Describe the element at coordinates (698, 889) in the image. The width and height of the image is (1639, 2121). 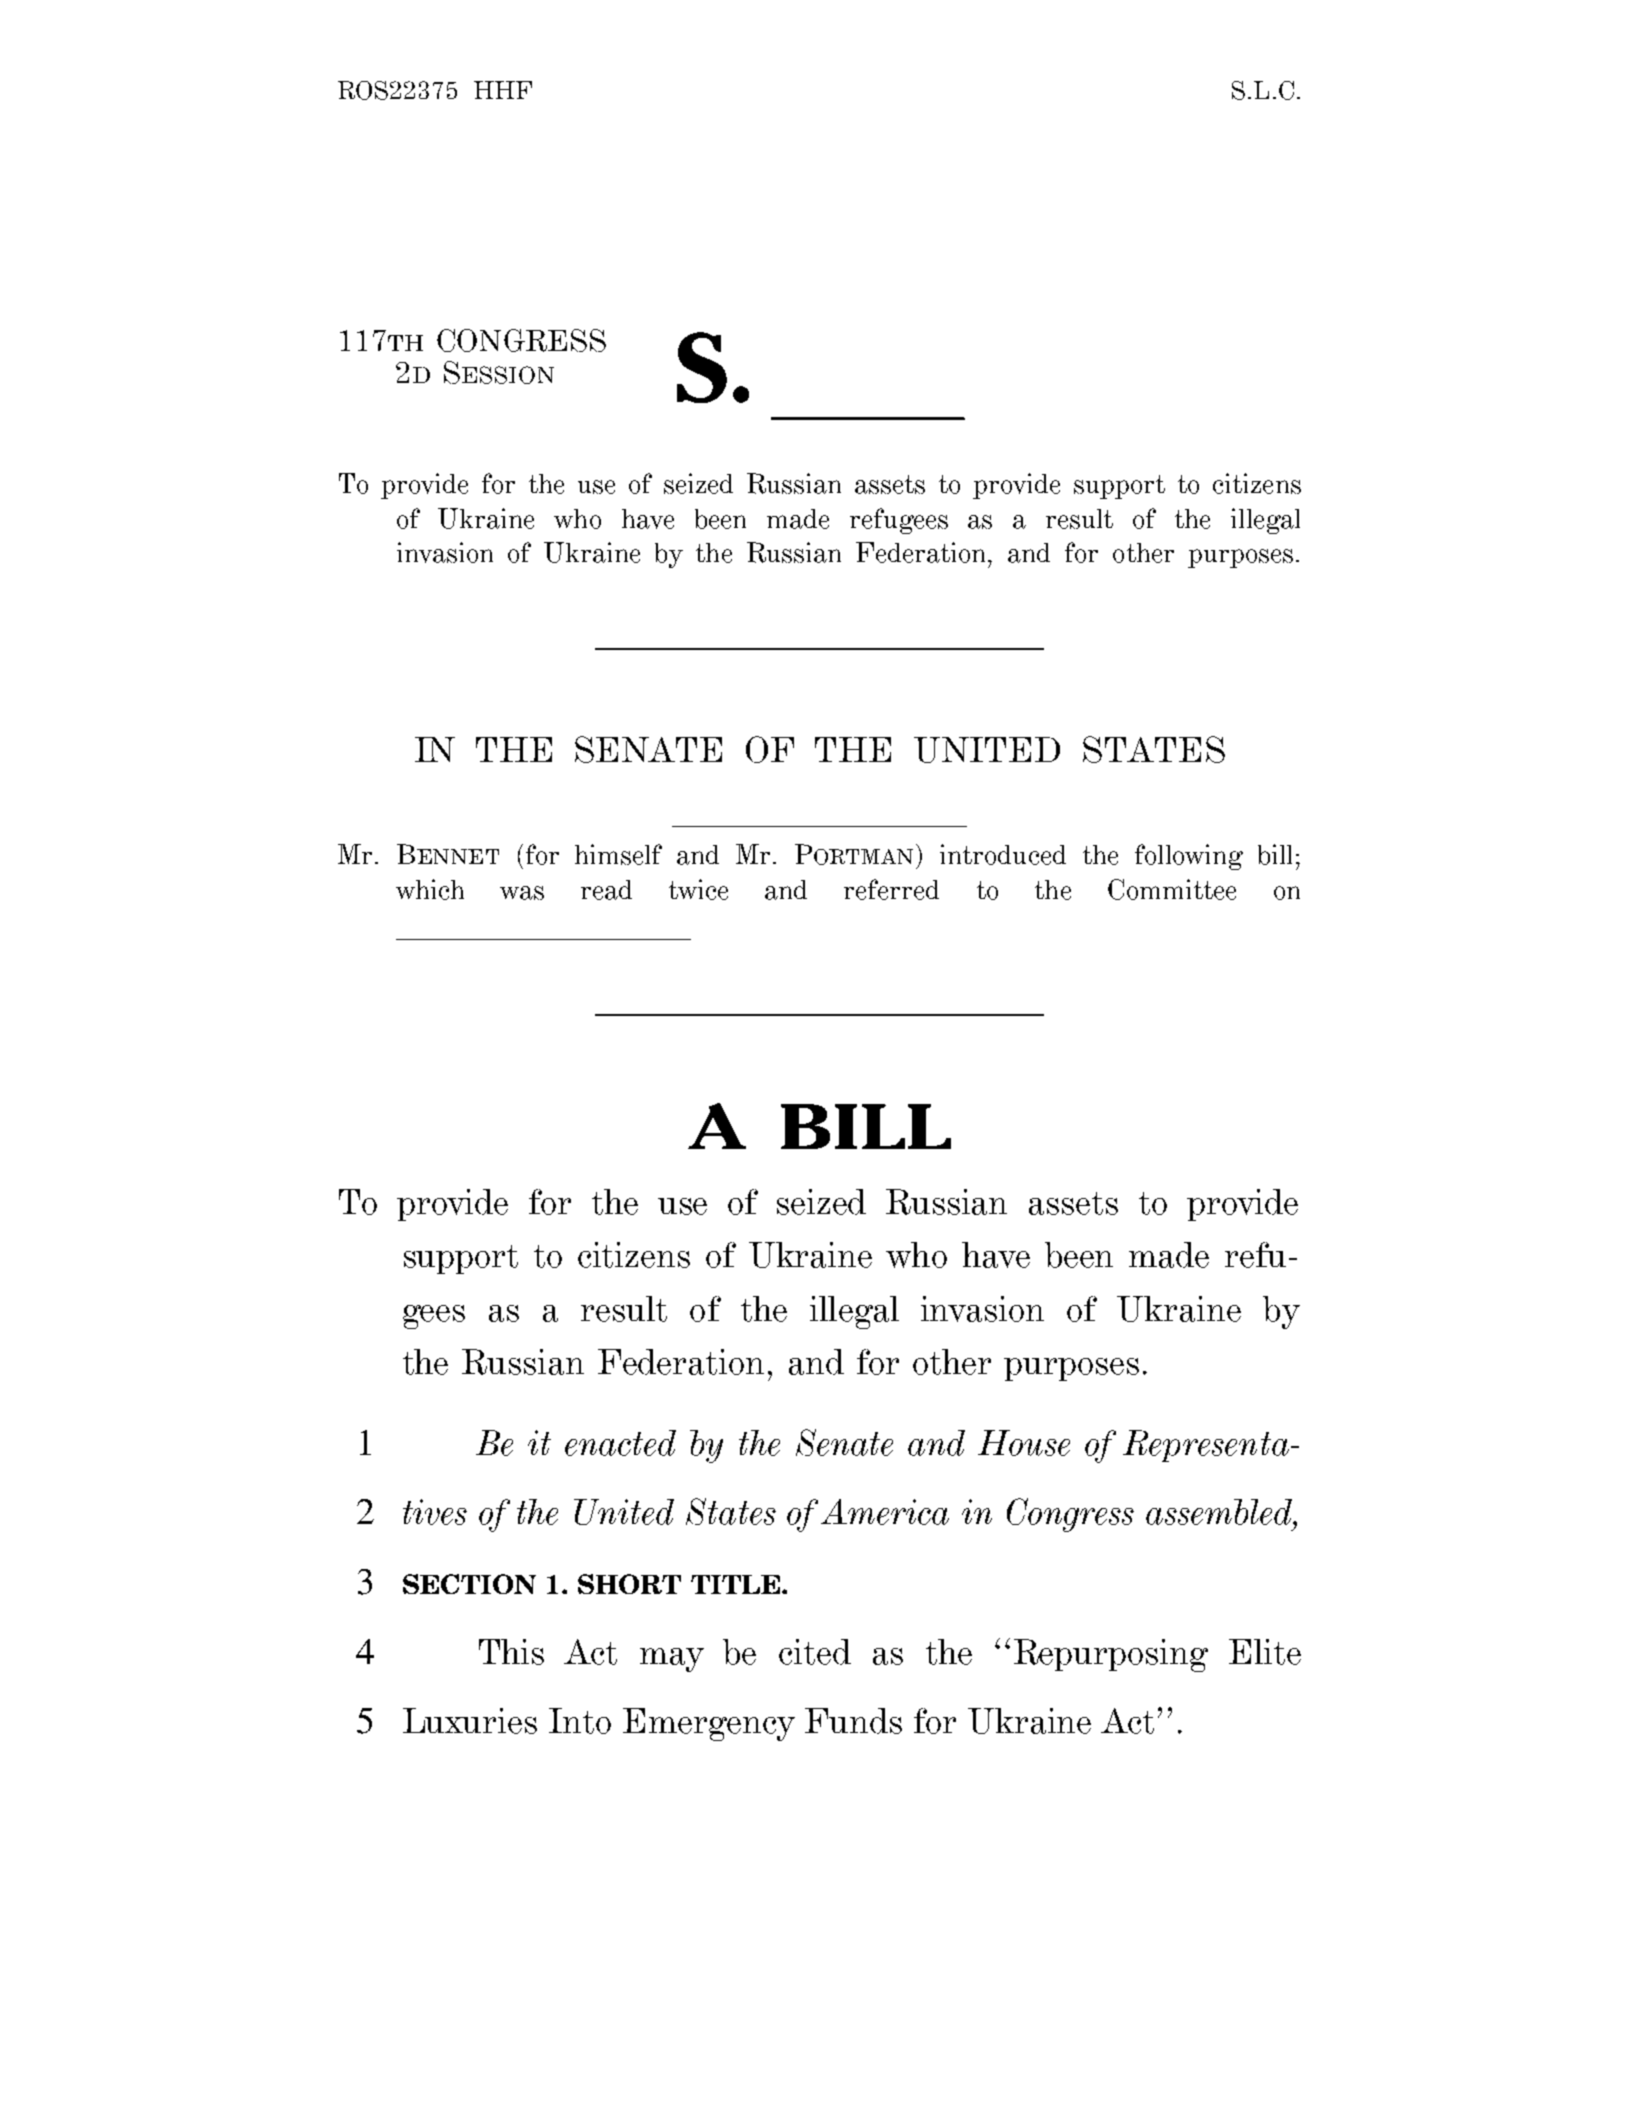
I see `twice` at that location.
